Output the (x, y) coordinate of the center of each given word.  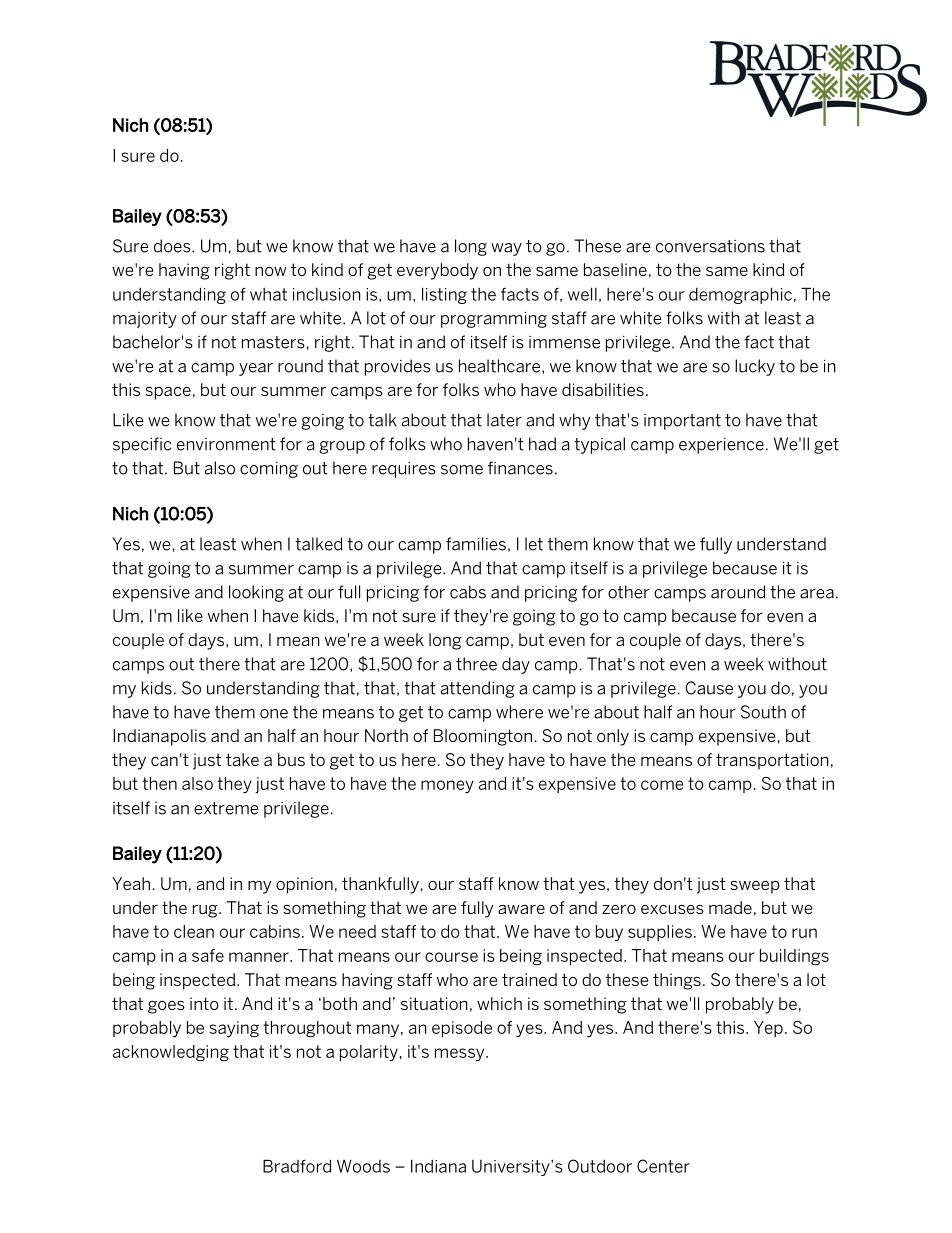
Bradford (297, 1166)
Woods (363, 1166)
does (173, 246)
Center (663, 1166)
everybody (437, 271)
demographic (740, 295)
